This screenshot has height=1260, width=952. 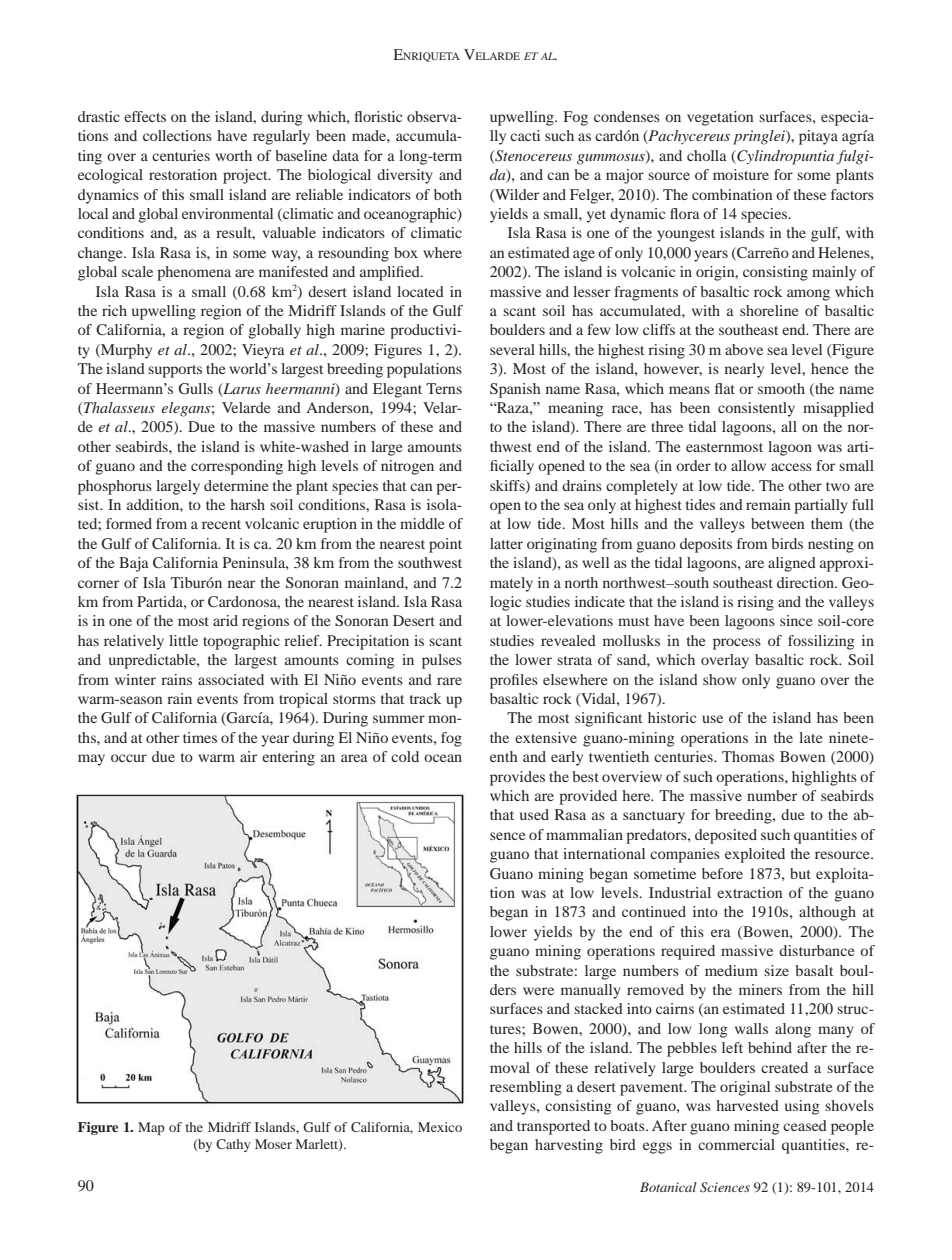 I want to click on moisture, so click(x=741, y=174).
